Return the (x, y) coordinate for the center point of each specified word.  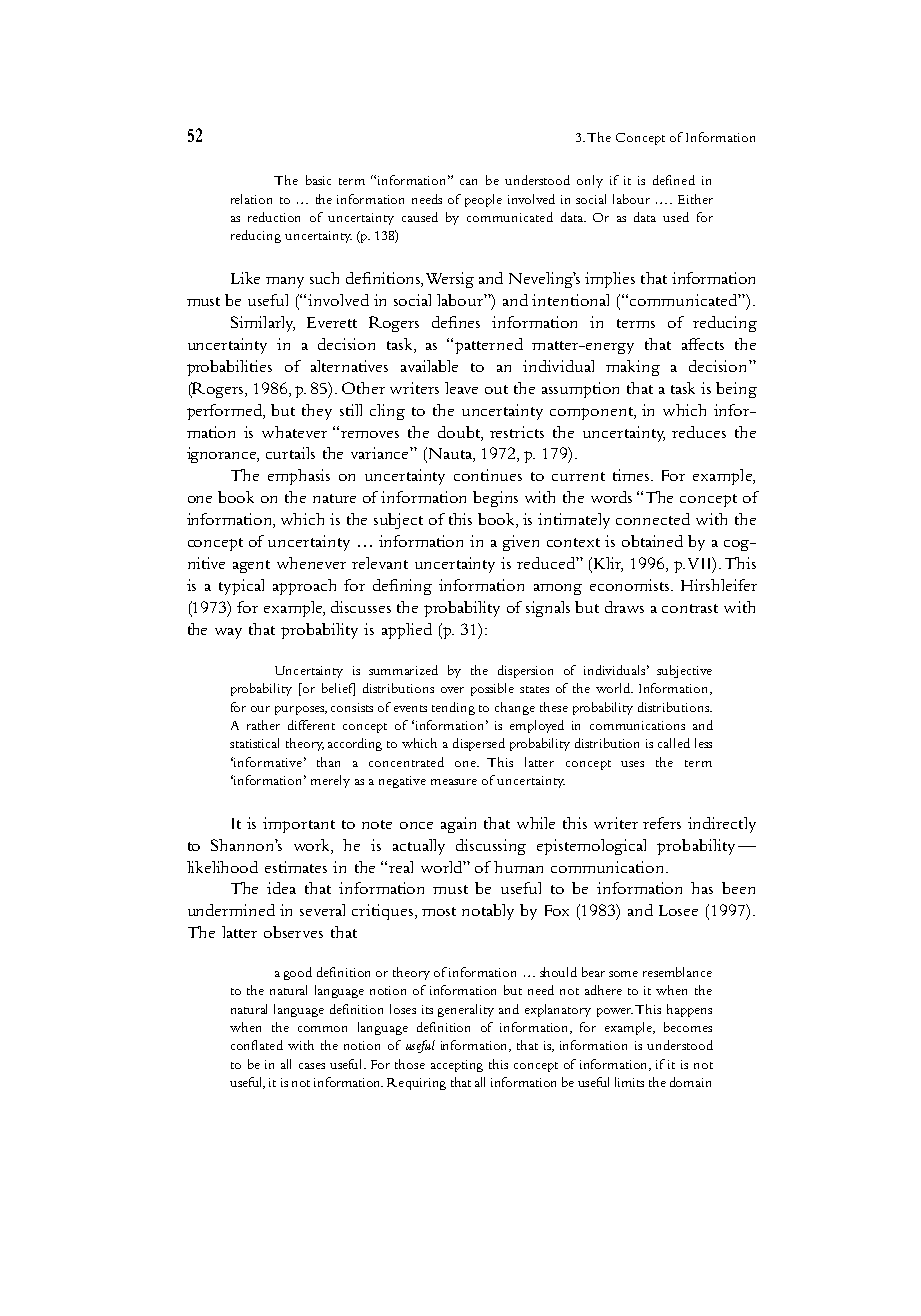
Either (695, 199)
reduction (274, 217)
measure (454, 782)
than (328, 762)
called (674, 743)
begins (495, 499)
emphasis (299, 477)
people (483, 200)
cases (312, 1066)
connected (653, 519)
